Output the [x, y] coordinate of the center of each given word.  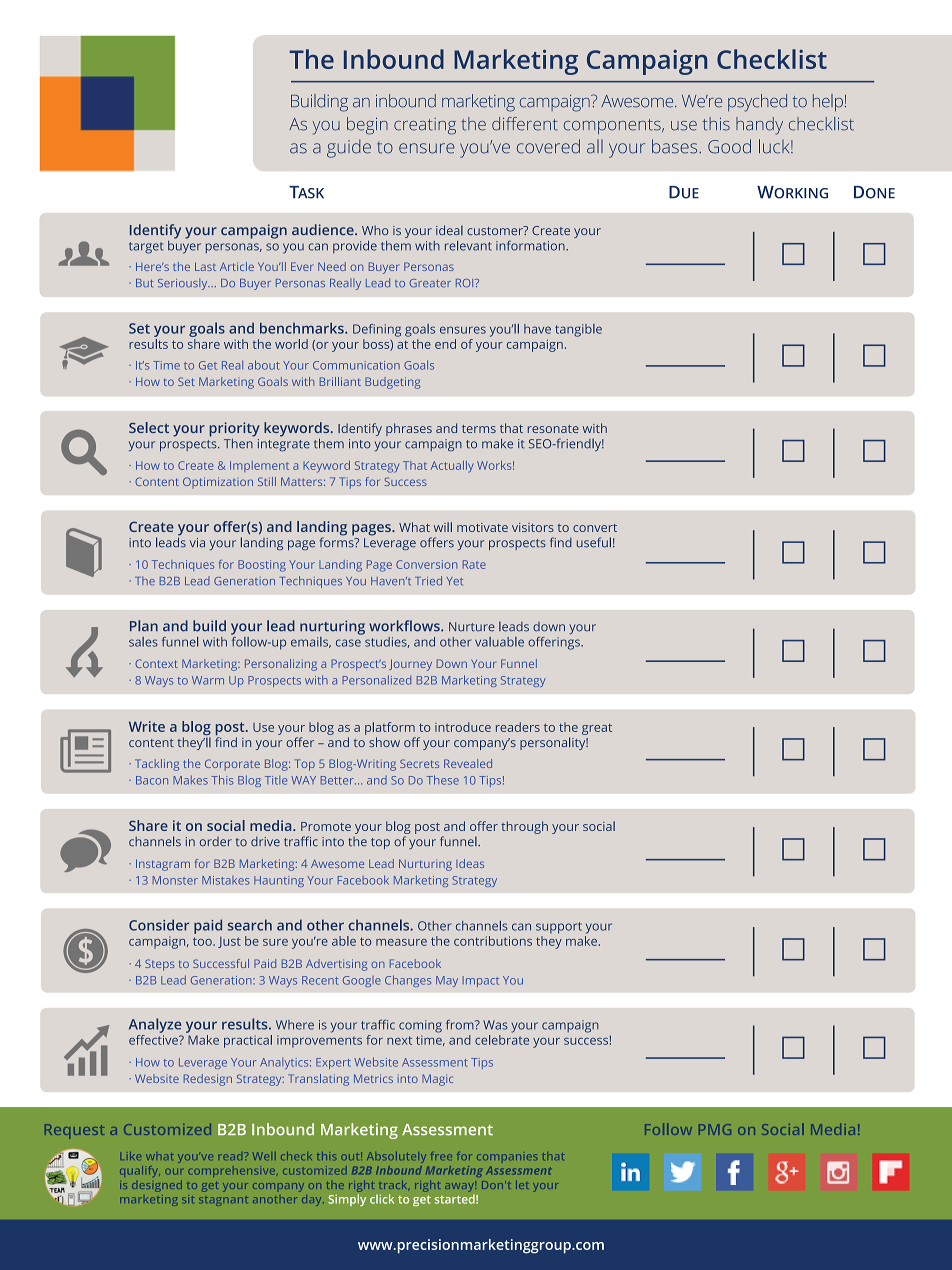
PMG [715, 1129]
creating [425, 126]
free [441, 1157]
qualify [140, 1171]
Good [729, 146]
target [146, 248]
